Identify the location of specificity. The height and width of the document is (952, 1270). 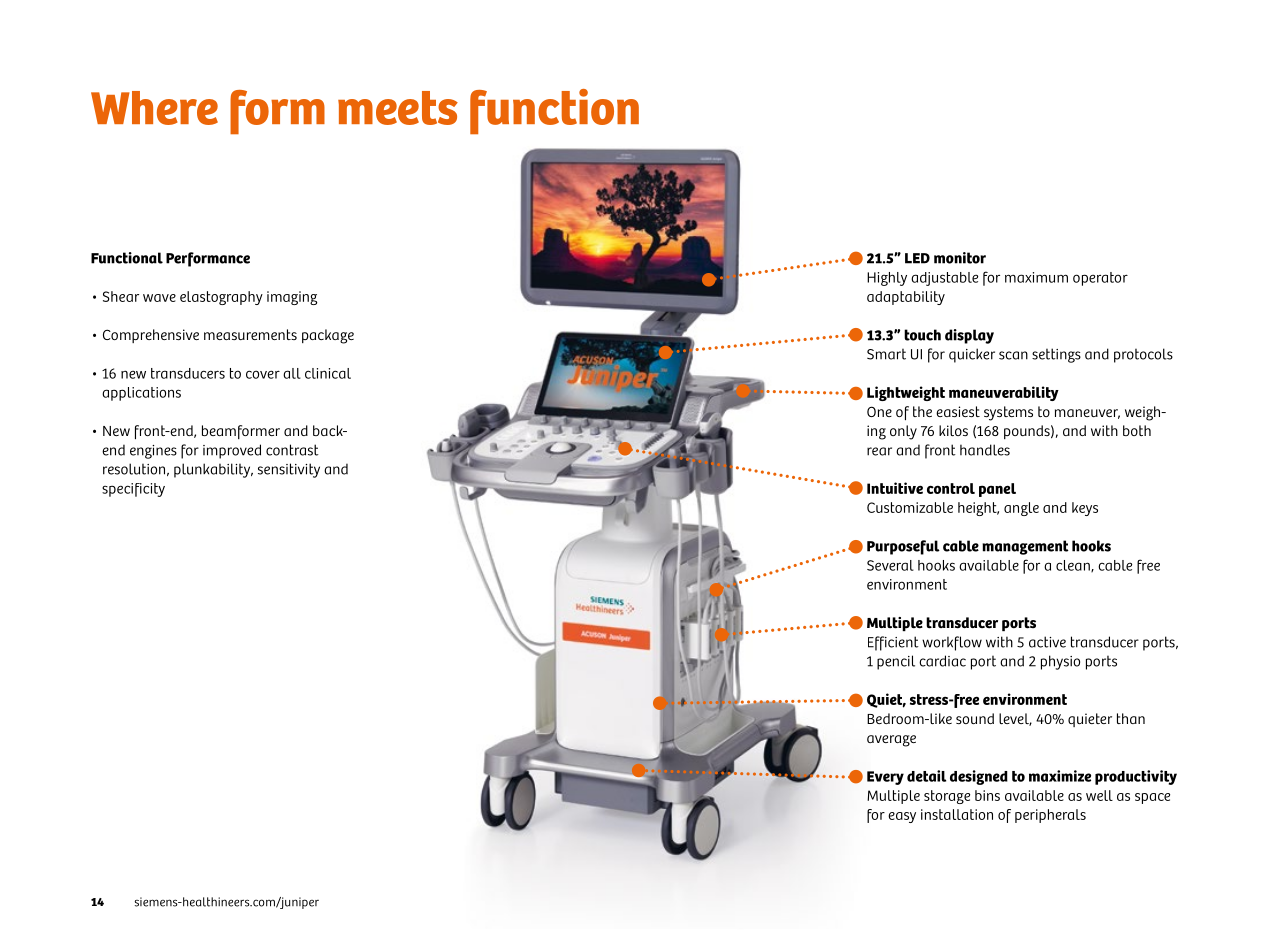
(133, 490).
